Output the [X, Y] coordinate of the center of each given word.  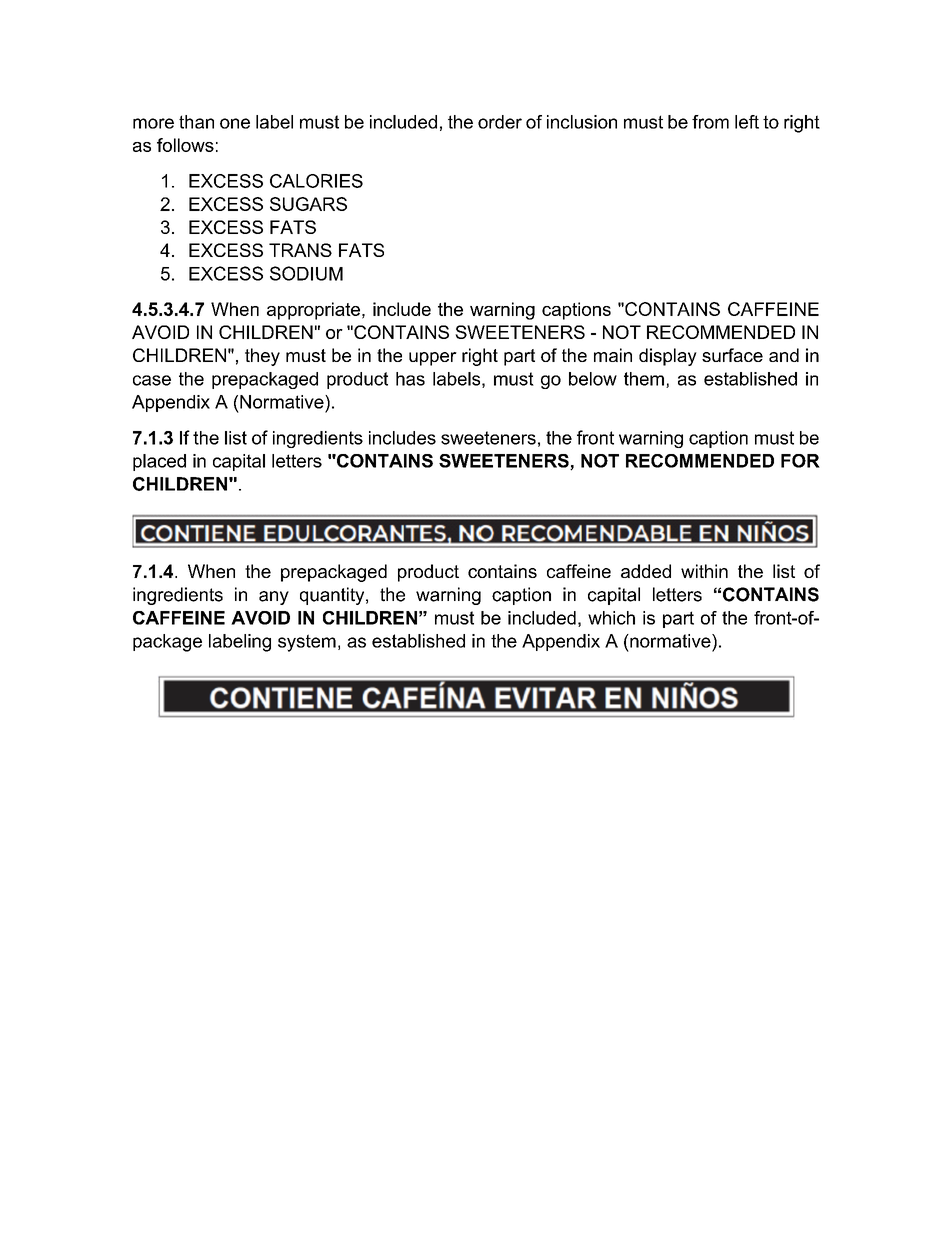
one [235, 123]
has [410, 379]
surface [732, 355]
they [262, 357]
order [500, 122]
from [710, 122]
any [274, 598]
